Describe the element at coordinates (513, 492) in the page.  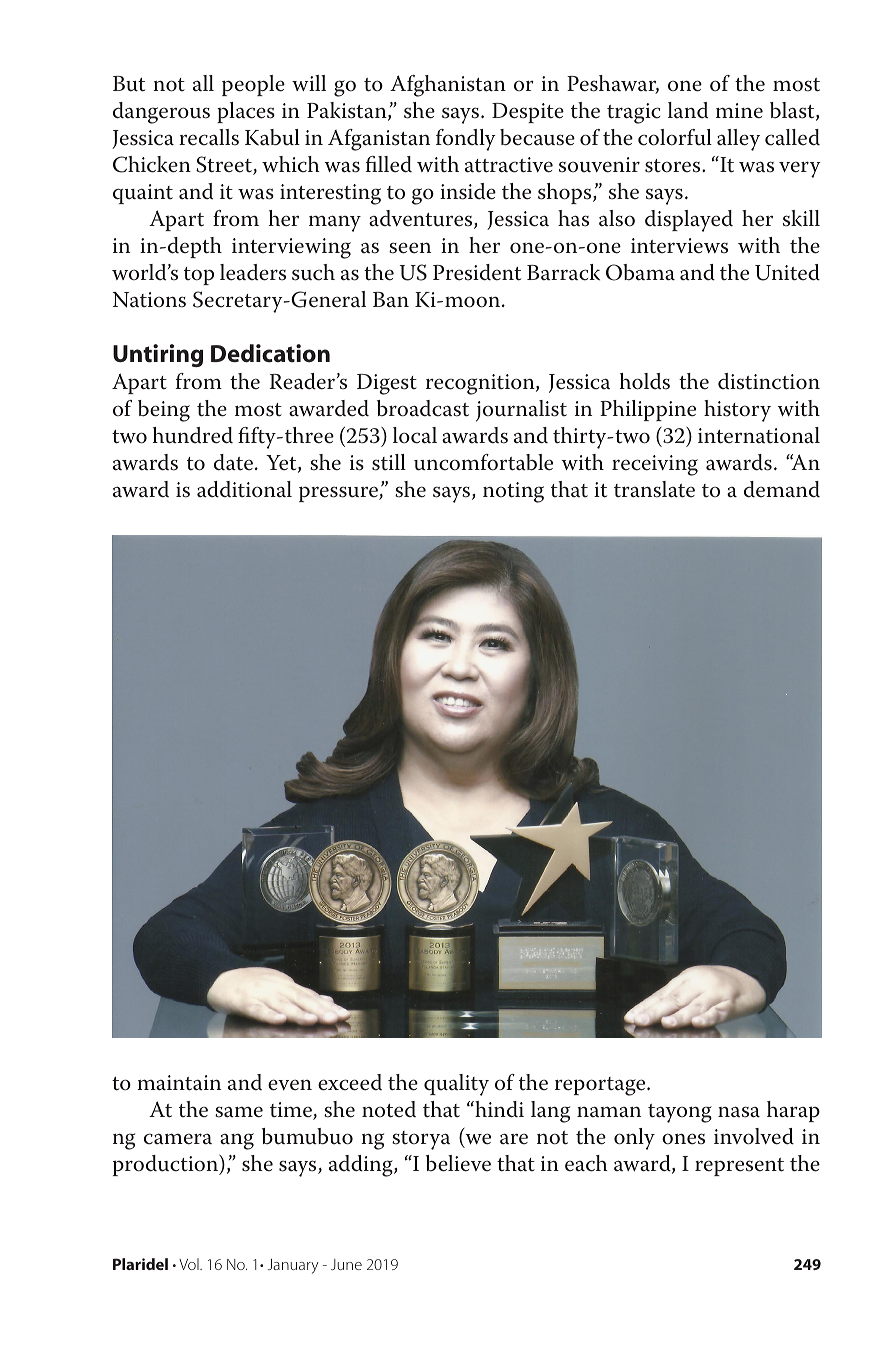
I see `noting` at that location.
